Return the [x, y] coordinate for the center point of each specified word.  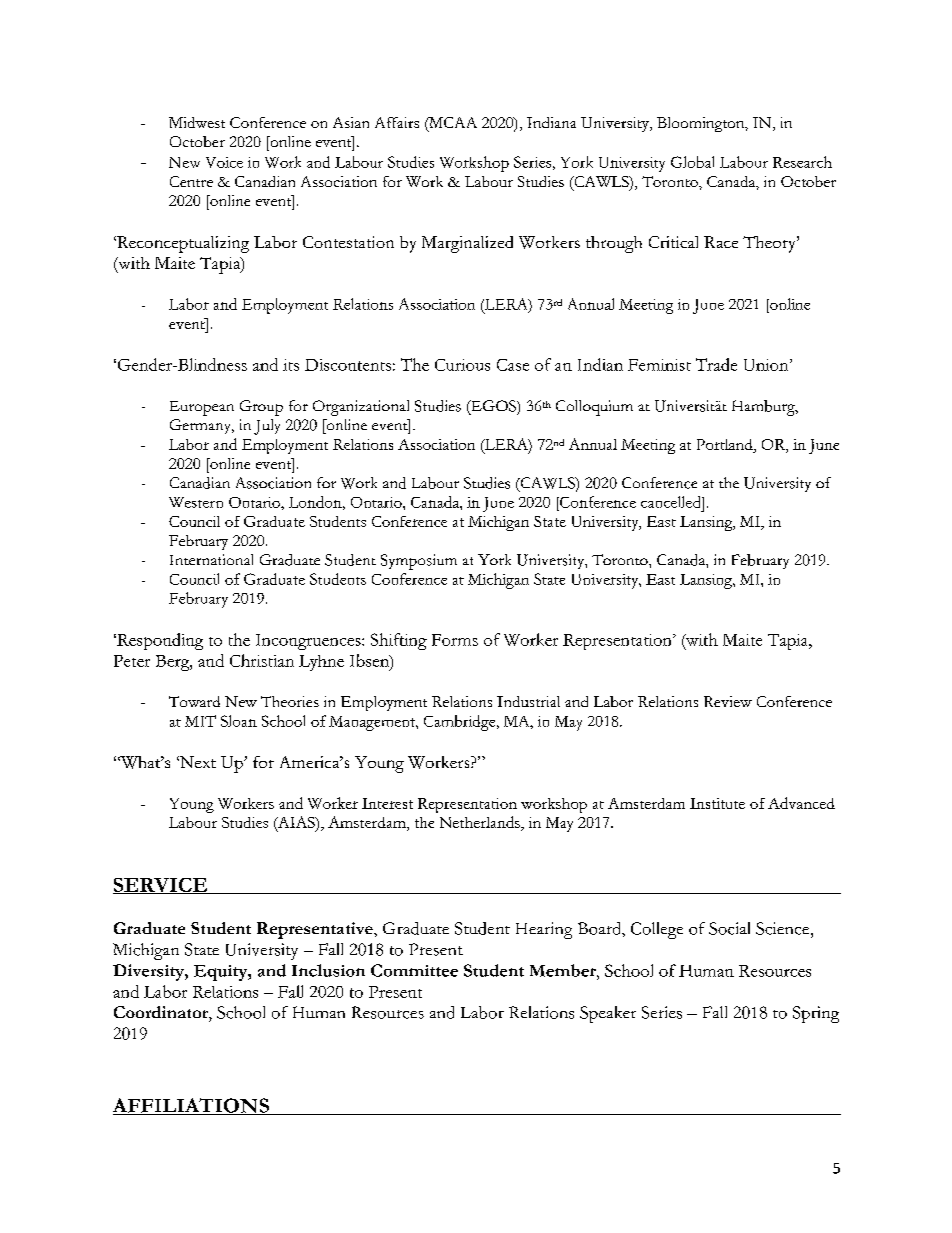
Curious [462, 365]
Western [196, 502]
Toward [194, 701]
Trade [716, 364]
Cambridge [461, 723]
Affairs [397, 122]
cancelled [672, 502]
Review [728, 701]
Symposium [419, 562]
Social [729, 928]
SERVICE [161, 886]
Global [692, 162]
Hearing [544, 930]
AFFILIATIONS [192, 1106]
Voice [224, 162]
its [291, 365]
